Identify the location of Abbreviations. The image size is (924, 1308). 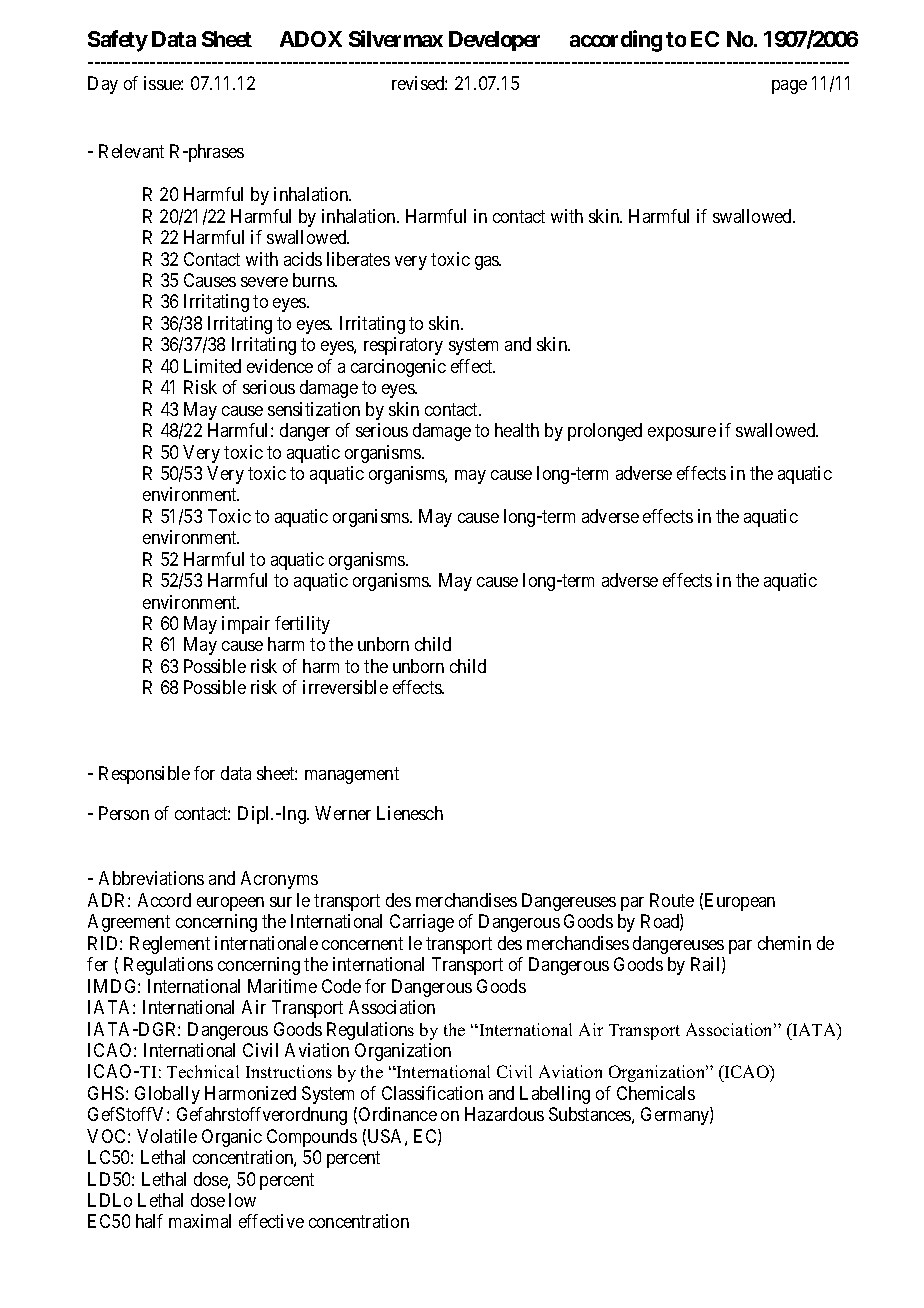
(151, 878).
